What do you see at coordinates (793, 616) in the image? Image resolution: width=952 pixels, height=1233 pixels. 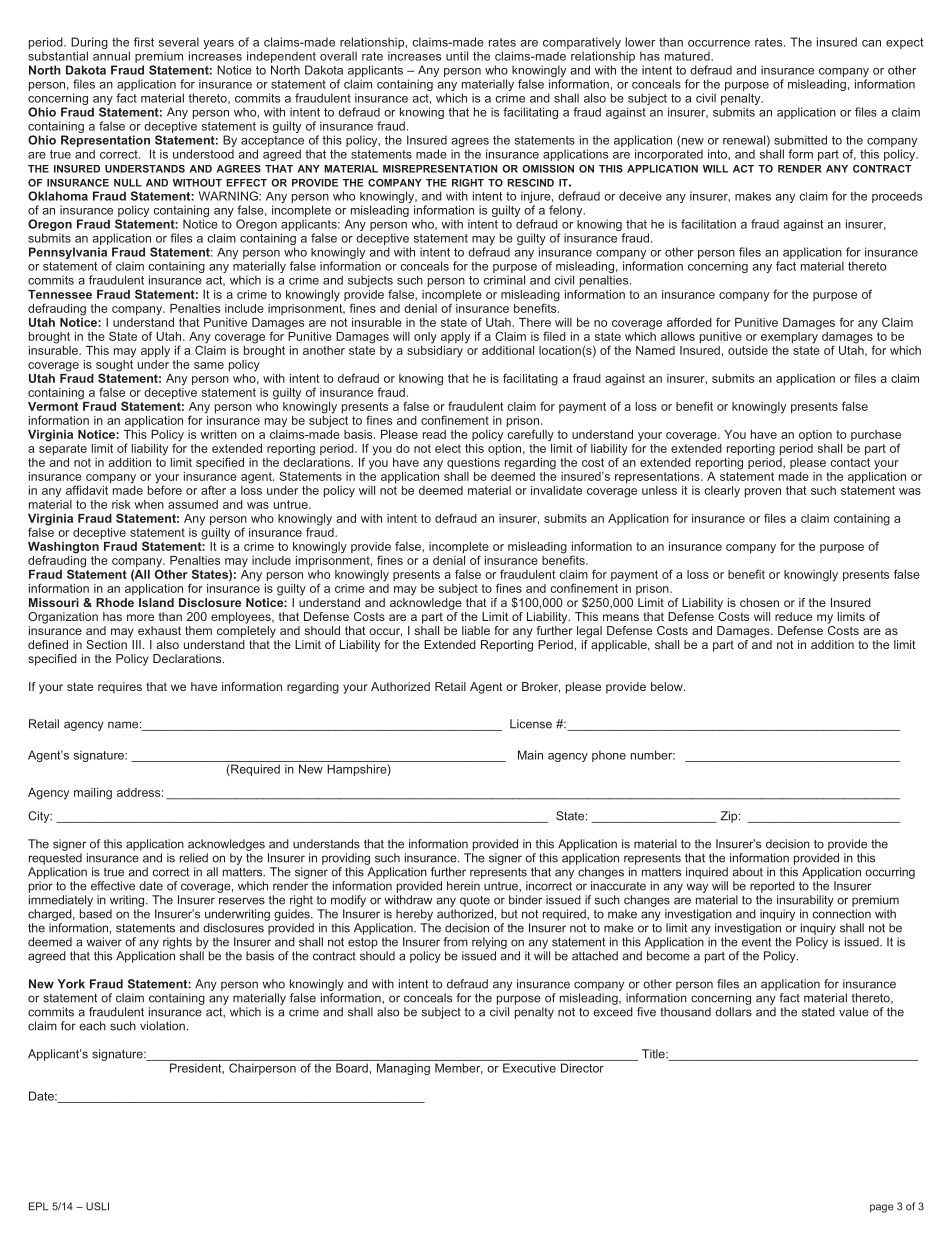 I see `reduce` at bounding box center [793, 616].
